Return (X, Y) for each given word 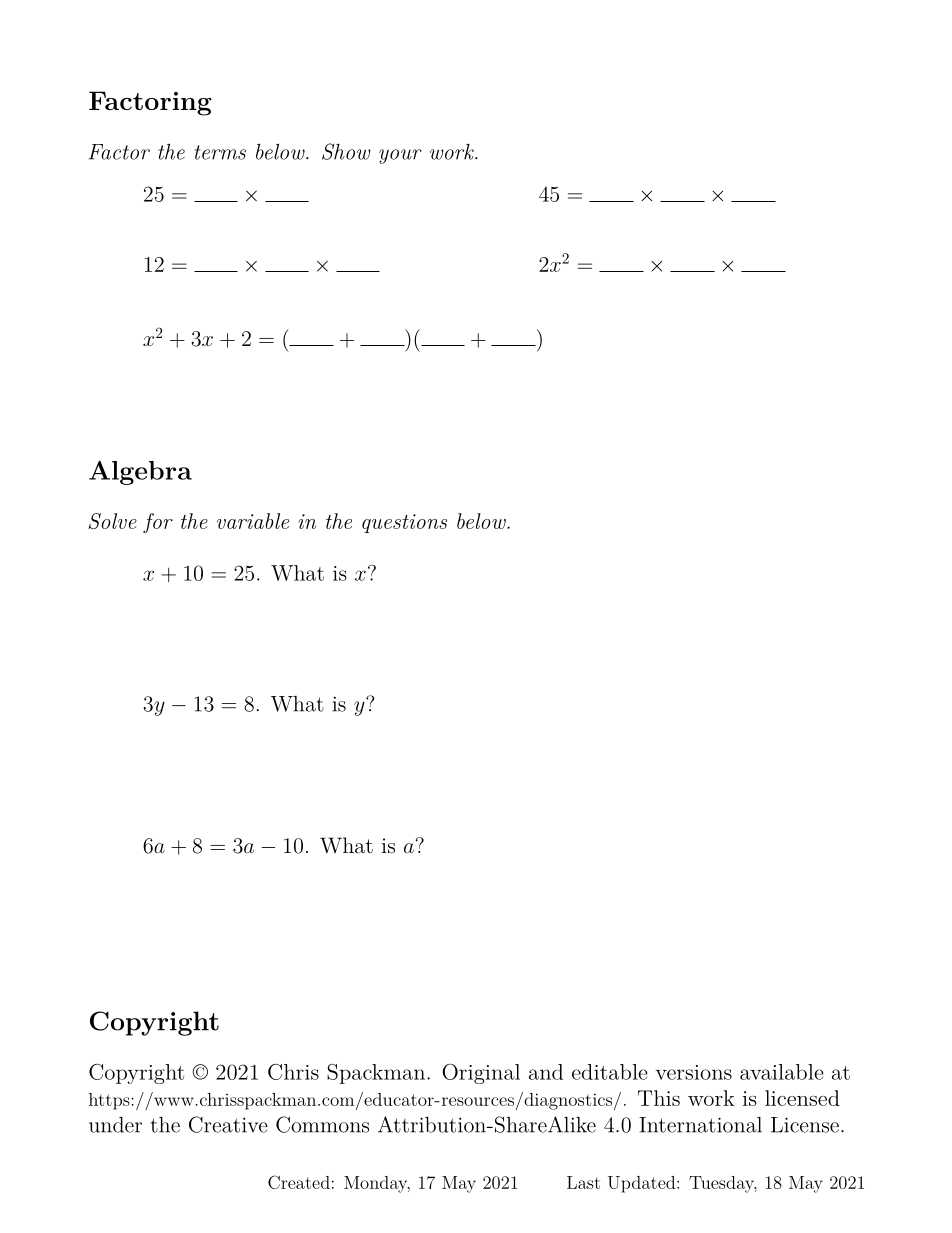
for (158, 523)
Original (481, 1074)
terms (220, 152)
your (400, 156)
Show (346, 151)
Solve (112, 521)
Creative (228, 1124)
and (546, 1072)
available (782, 1072)
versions (694, 1072)
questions (404, 523)
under (115, 1125)
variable (253, 521)
